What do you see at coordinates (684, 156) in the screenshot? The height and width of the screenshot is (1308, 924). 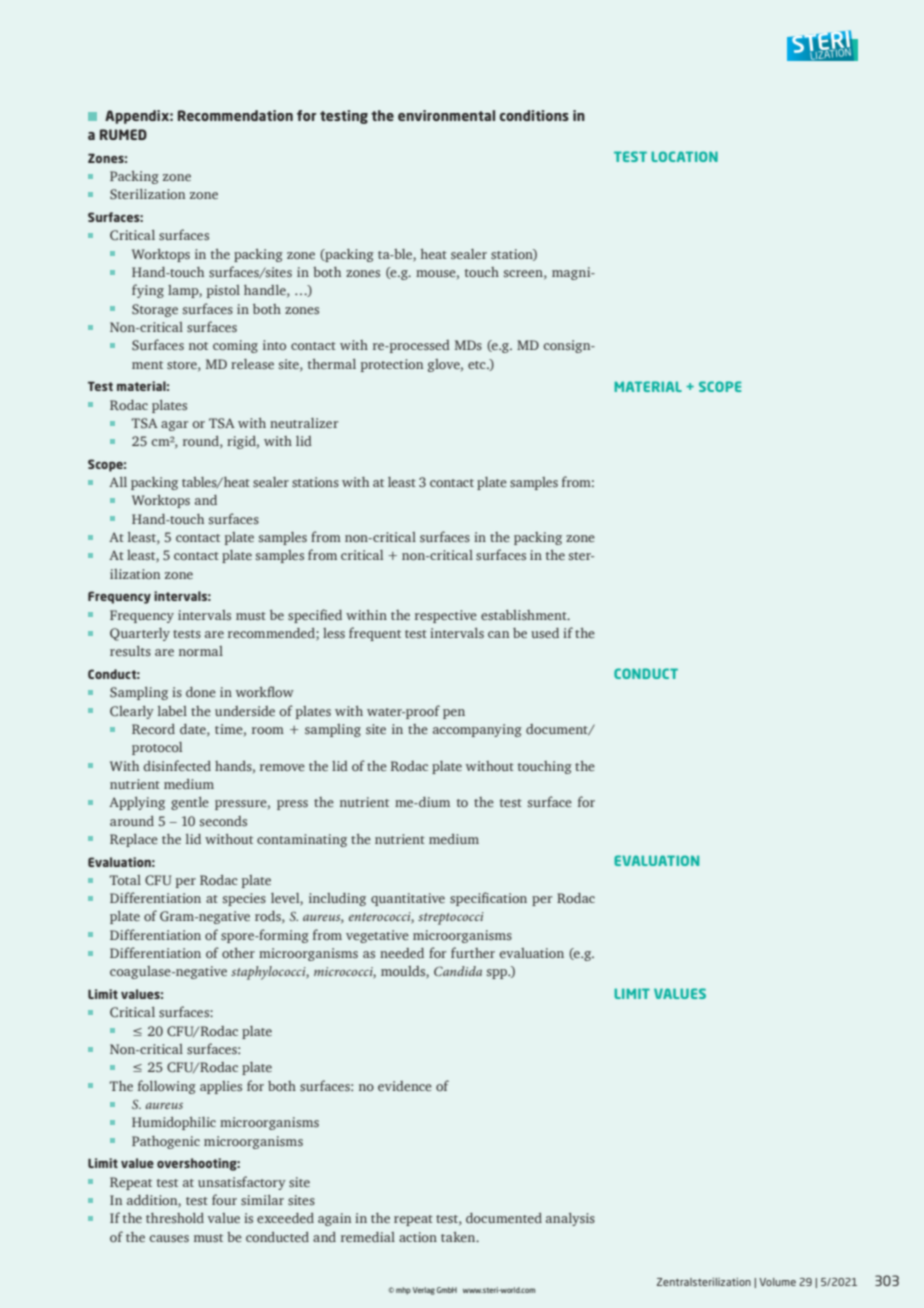 I see `LOCATION` at bounding box center [684, 156].
